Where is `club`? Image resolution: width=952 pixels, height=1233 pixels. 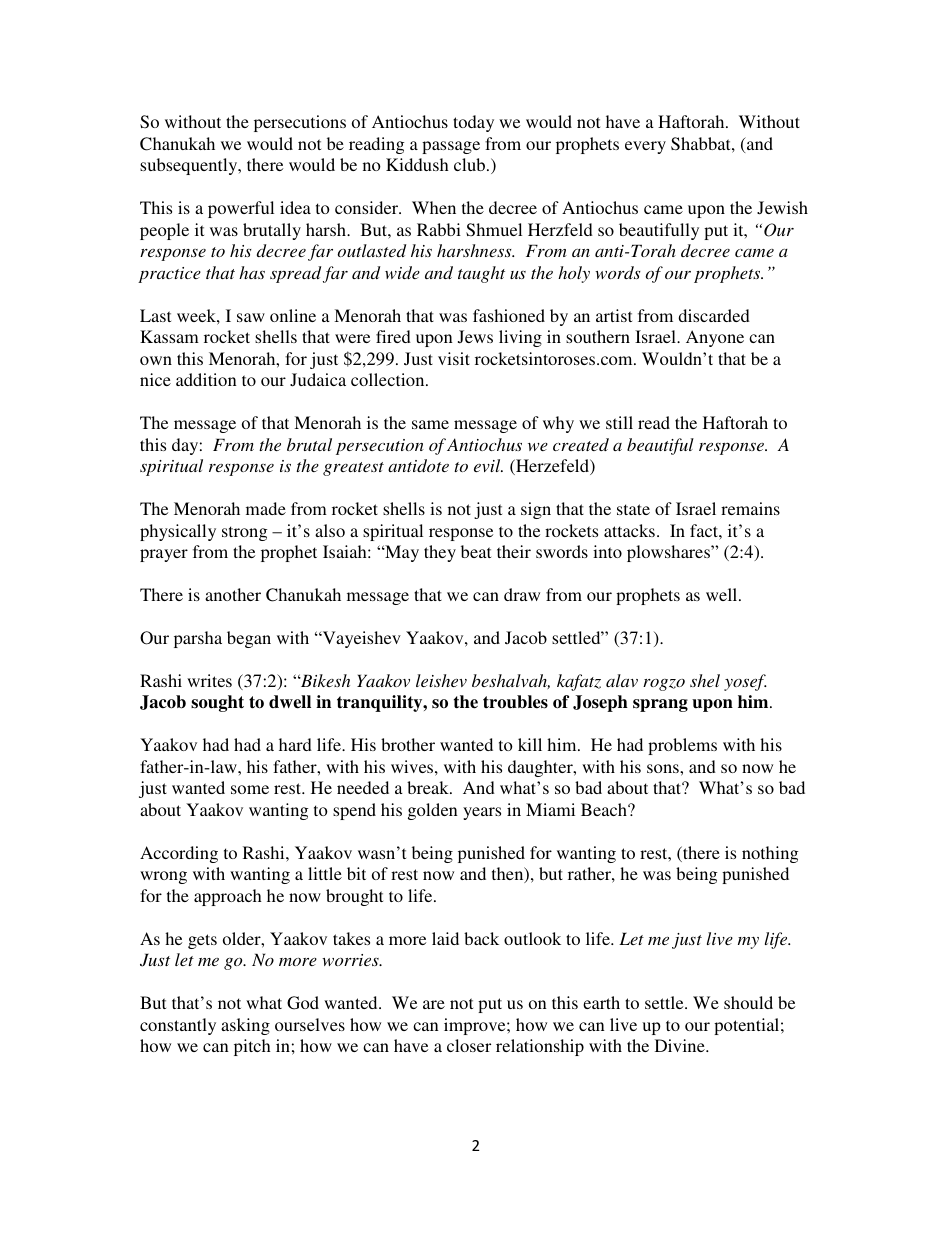 club is located at coordinates (471, 164).
